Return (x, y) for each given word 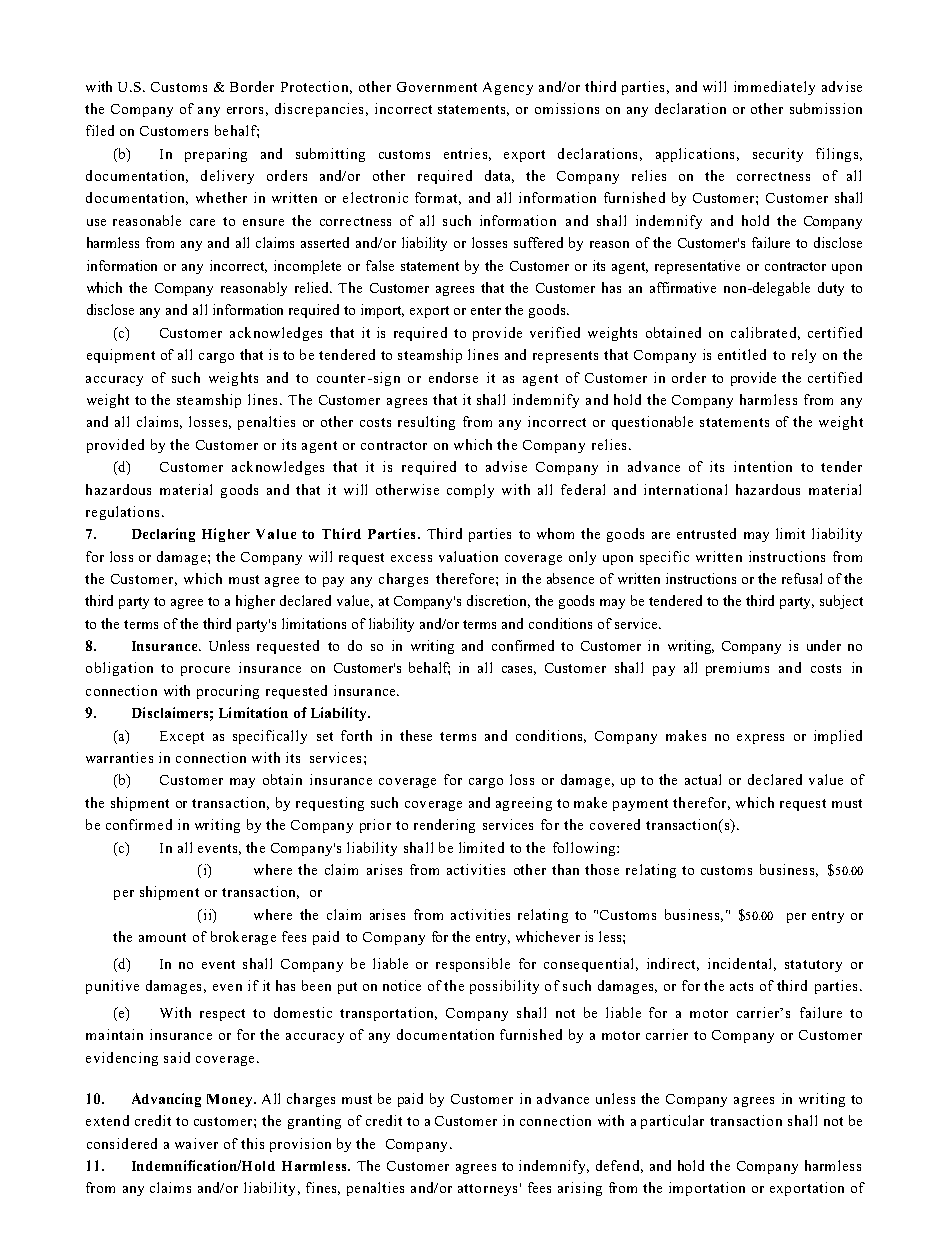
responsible (473, 965)
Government (437, 87)
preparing (216, 155)
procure (205, 671)
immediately (774, 88)
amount (162, 937)
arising (580, 1189)
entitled (742, 354)
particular (672, 1122)
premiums (737, 669)
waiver (196, 1143)
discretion (498, 601)
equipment (121, 356)
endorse (453, 377)
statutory (813, 966)
